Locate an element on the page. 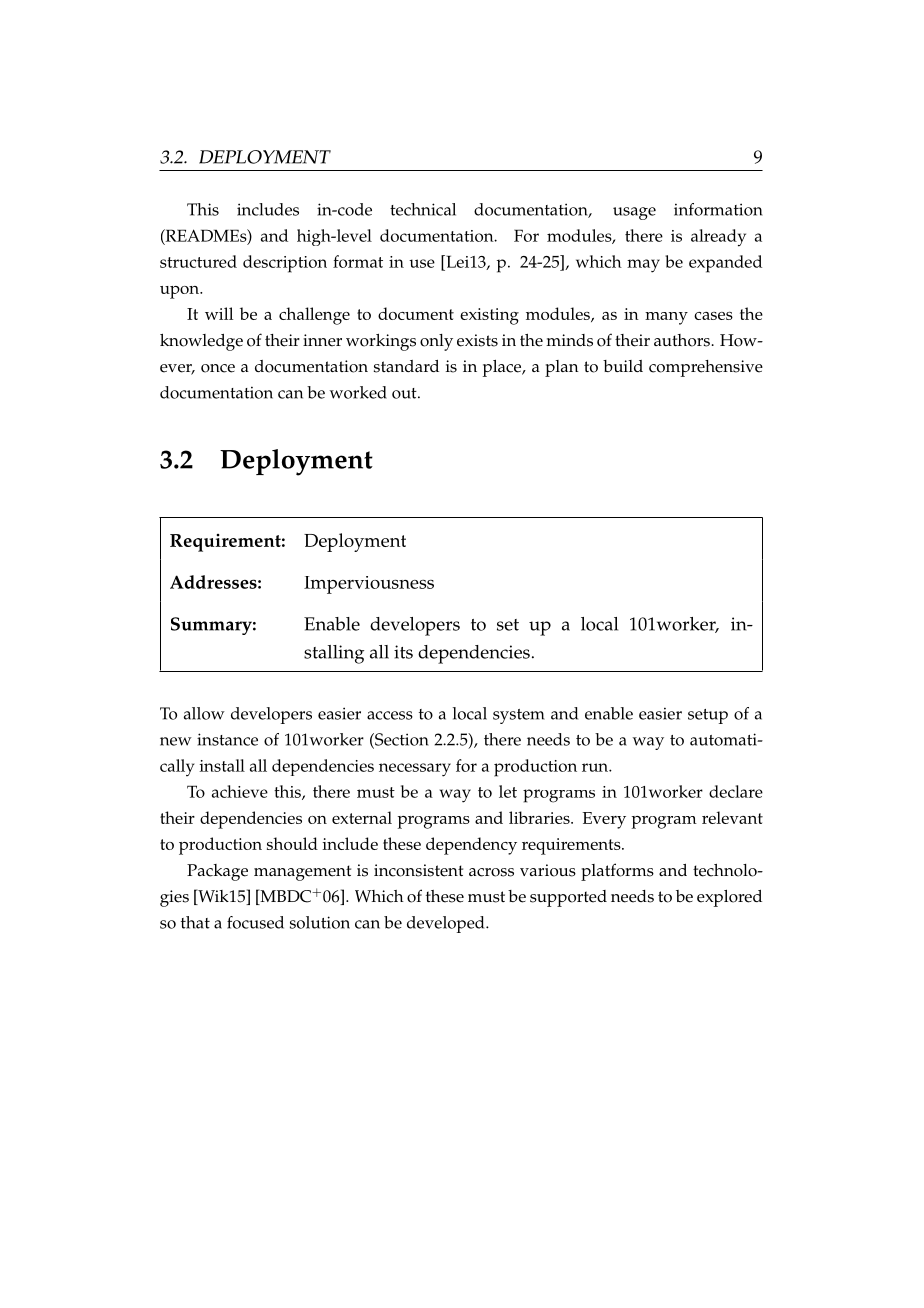 This document has width=924, height=1308. its is located at coordinates (403, 652).
